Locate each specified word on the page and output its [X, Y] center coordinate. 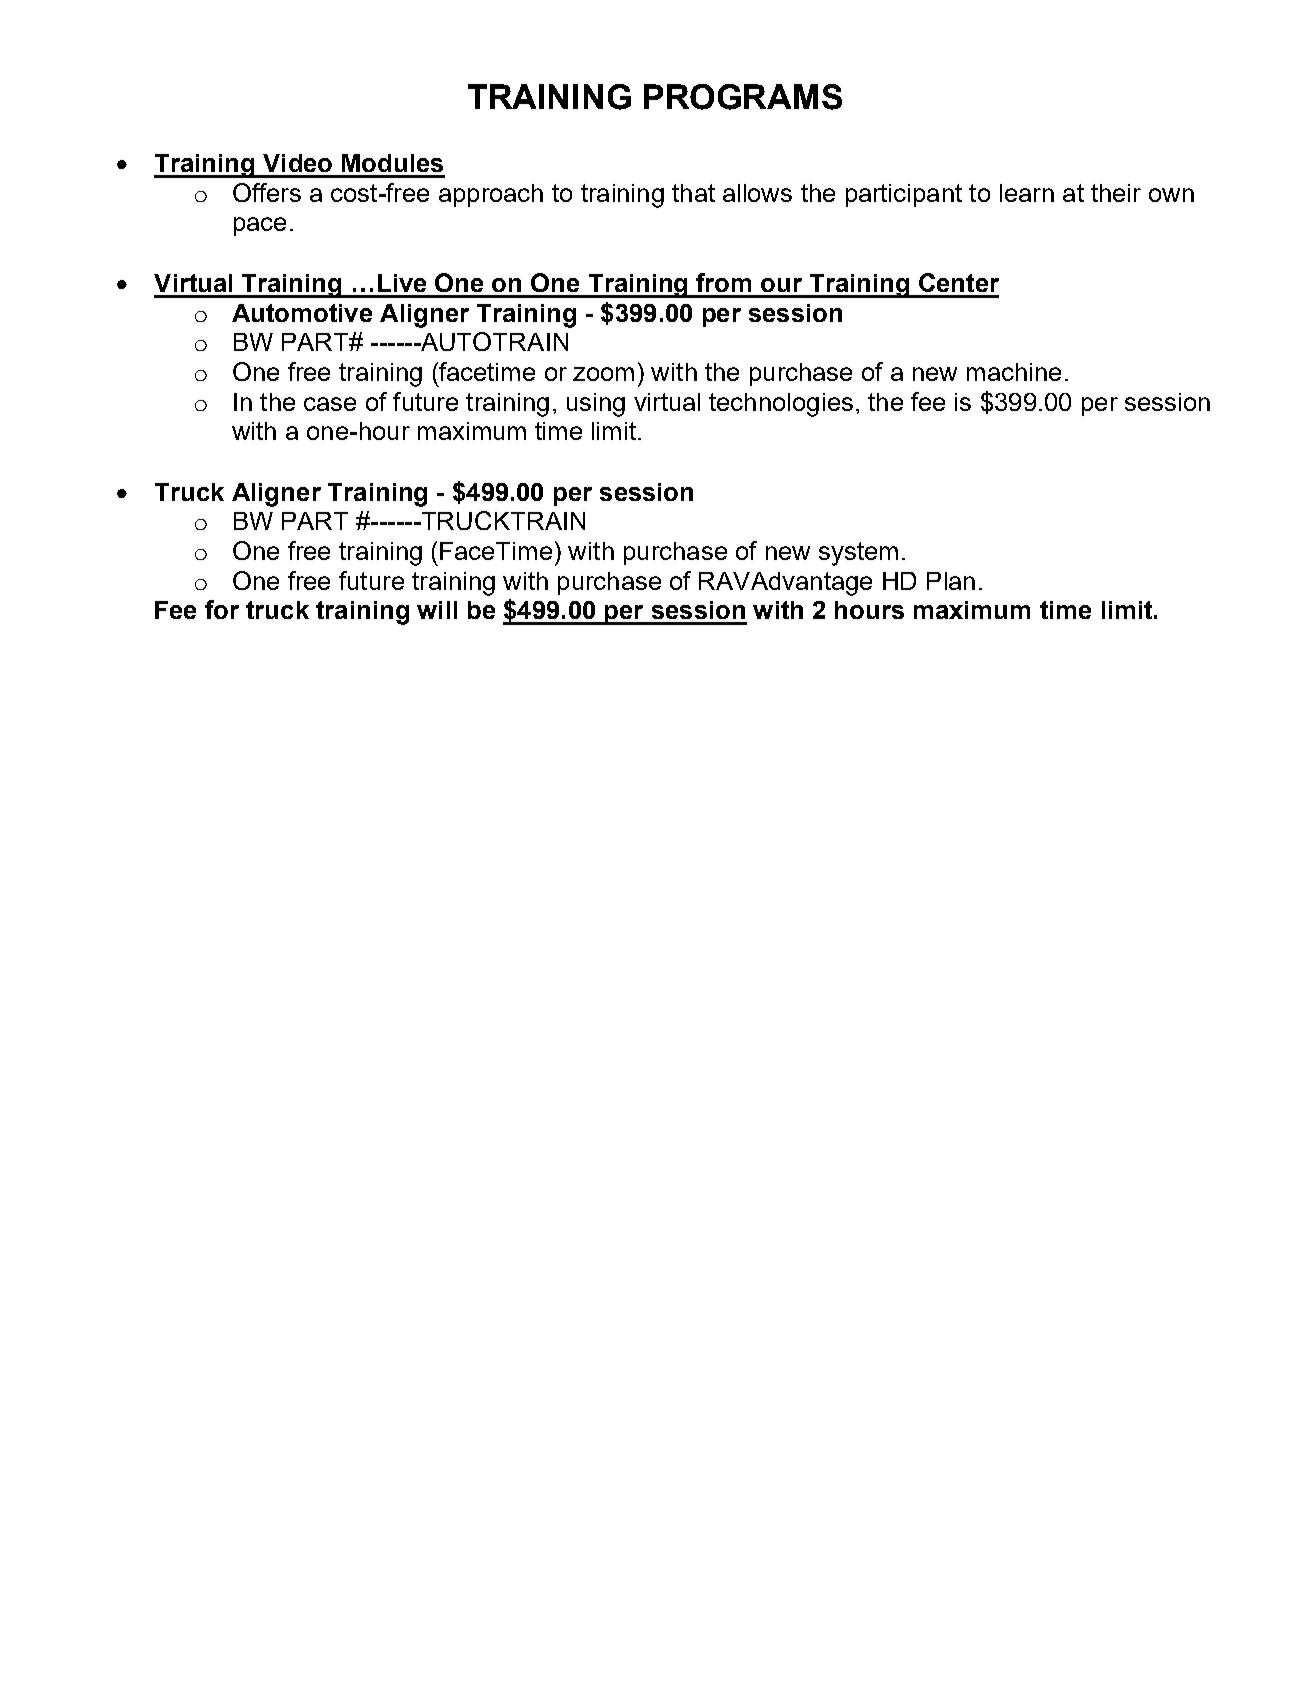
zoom [603, 374]
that [693, 193]
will [437, 610]
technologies [781, 405]
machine [1014, 372]
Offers [267, 192]
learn [1027, 193]
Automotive [302, 313]
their [1116, 193]
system [858, 554]
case [330, 404]
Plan [951, 581]
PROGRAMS [743, 97]
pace [260, 226]
